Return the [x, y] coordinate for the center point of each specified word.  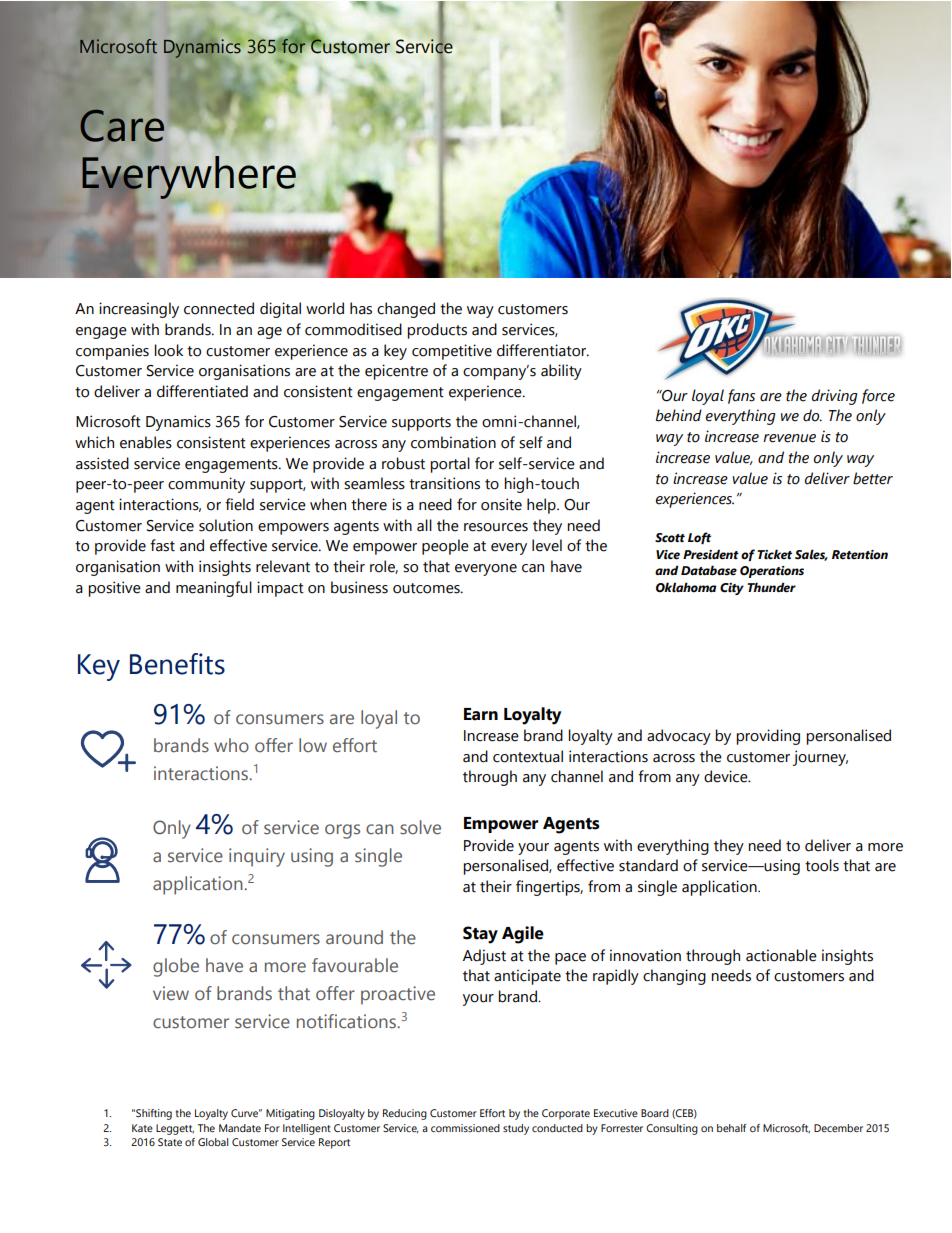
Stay [480, 935]
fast [162, 545]
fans [741, 396]
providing [768, 737]
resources [496, 527]
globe [176, 967]
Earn [481, 714]
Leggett [175, 1129]
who [231, 745]
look [168, 350]
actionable [781, 955]
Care [122, 125]
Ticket [774, 554]
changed [406, 310]
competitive [452, 352]
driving [835, 397]
